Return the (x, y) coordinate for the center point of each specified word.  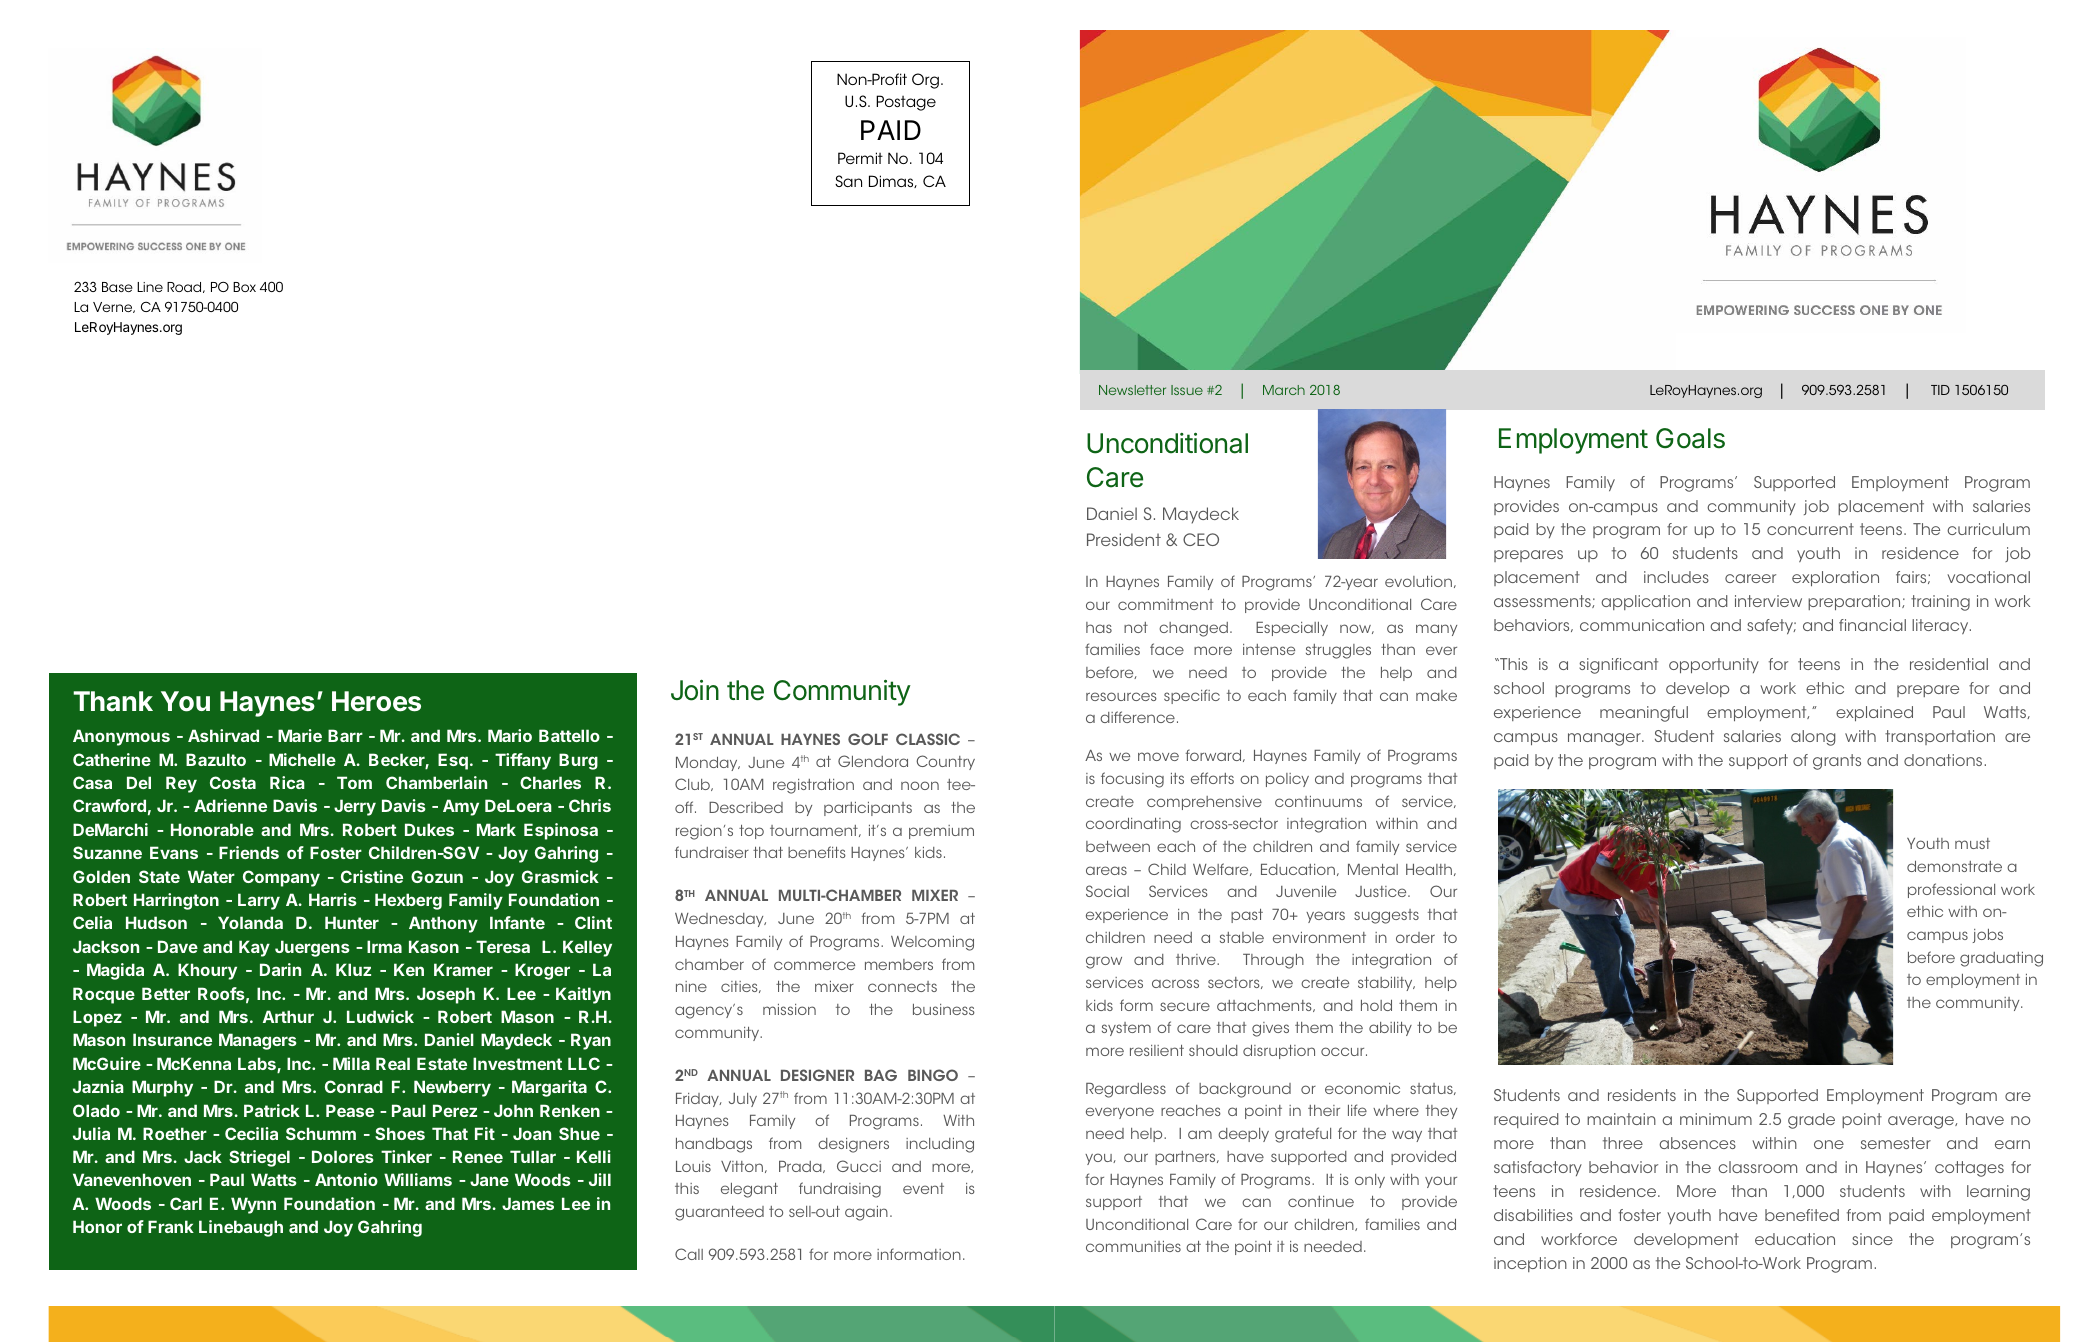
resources (1121, 696)
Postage (906, 103)
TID (1940, 390)
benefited (1802, 1215)
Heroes (376, 701)
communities (1133, 1246)
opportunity (1714, 665)
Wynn (253, 1205)
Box (244, 287)
